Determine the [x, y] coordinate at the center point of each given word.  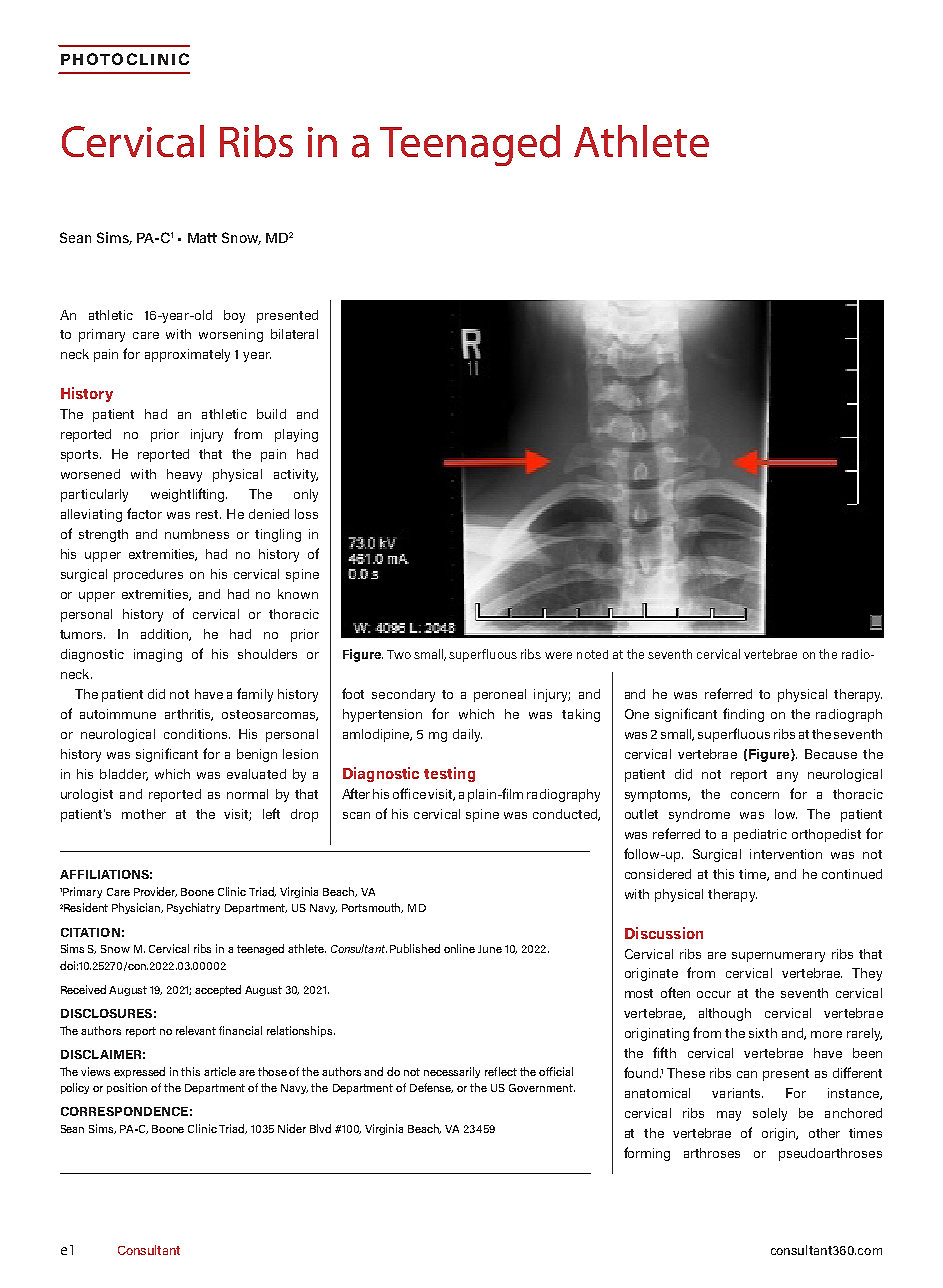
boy [234, 316]
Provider [155, 892]
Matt [202, 238]
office [409, 793]
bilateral [294, 334]
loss [306, 514]
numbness [197, 534]
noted [592, 654]
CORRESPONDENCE [124, 1111]
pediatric [760, 835]
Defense [431, 1088]
